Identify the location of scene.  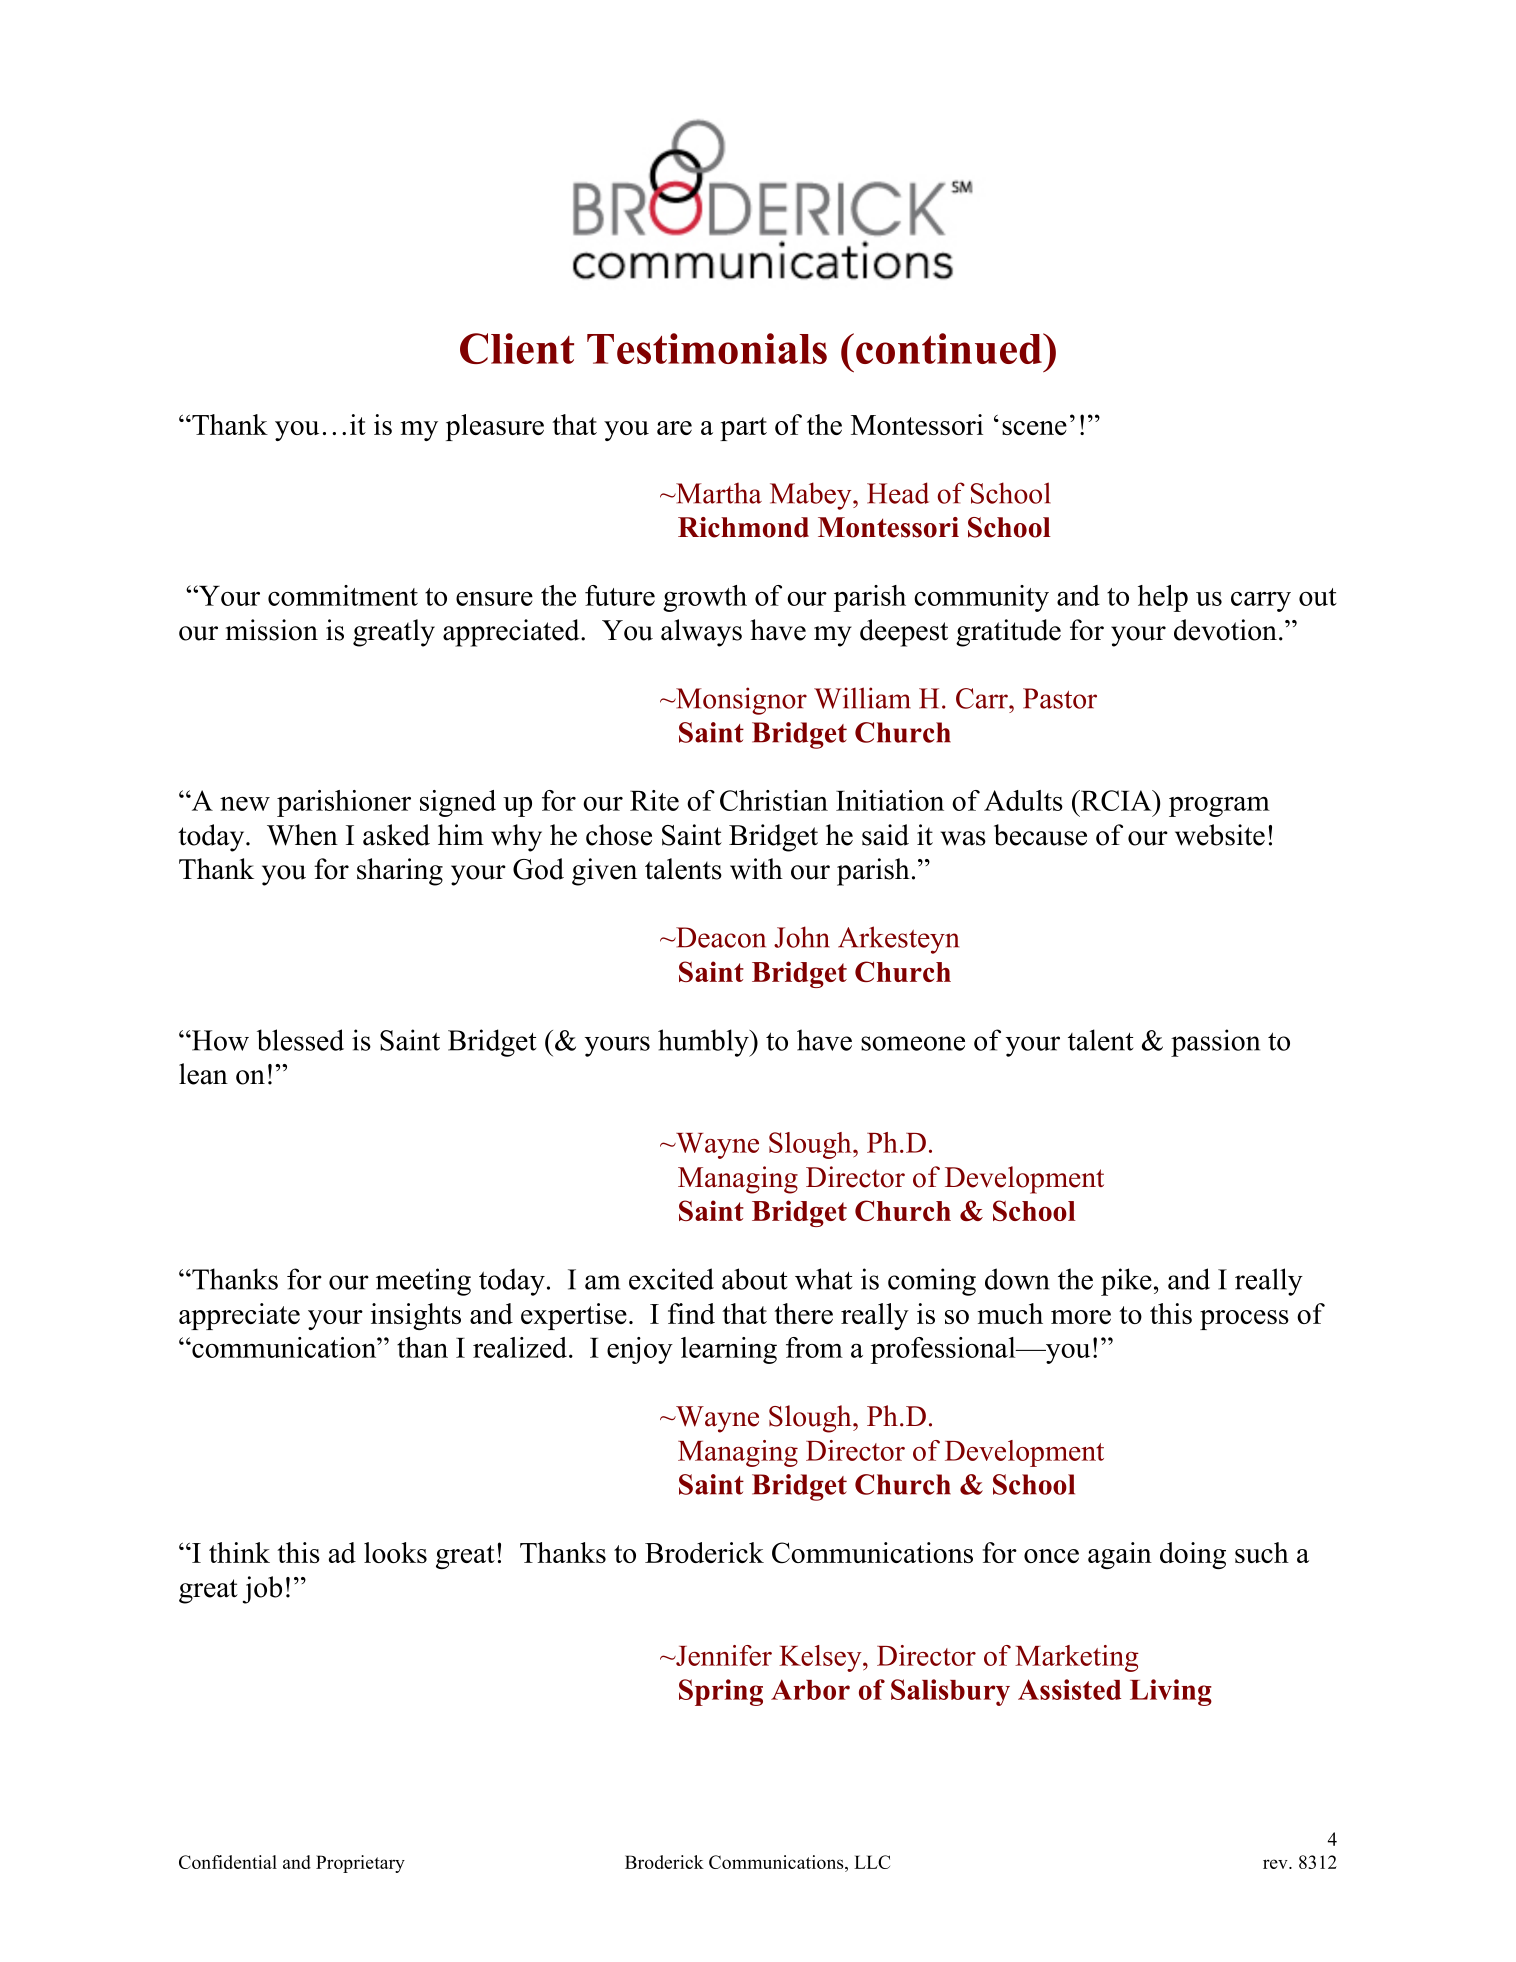
(1034, 428).
